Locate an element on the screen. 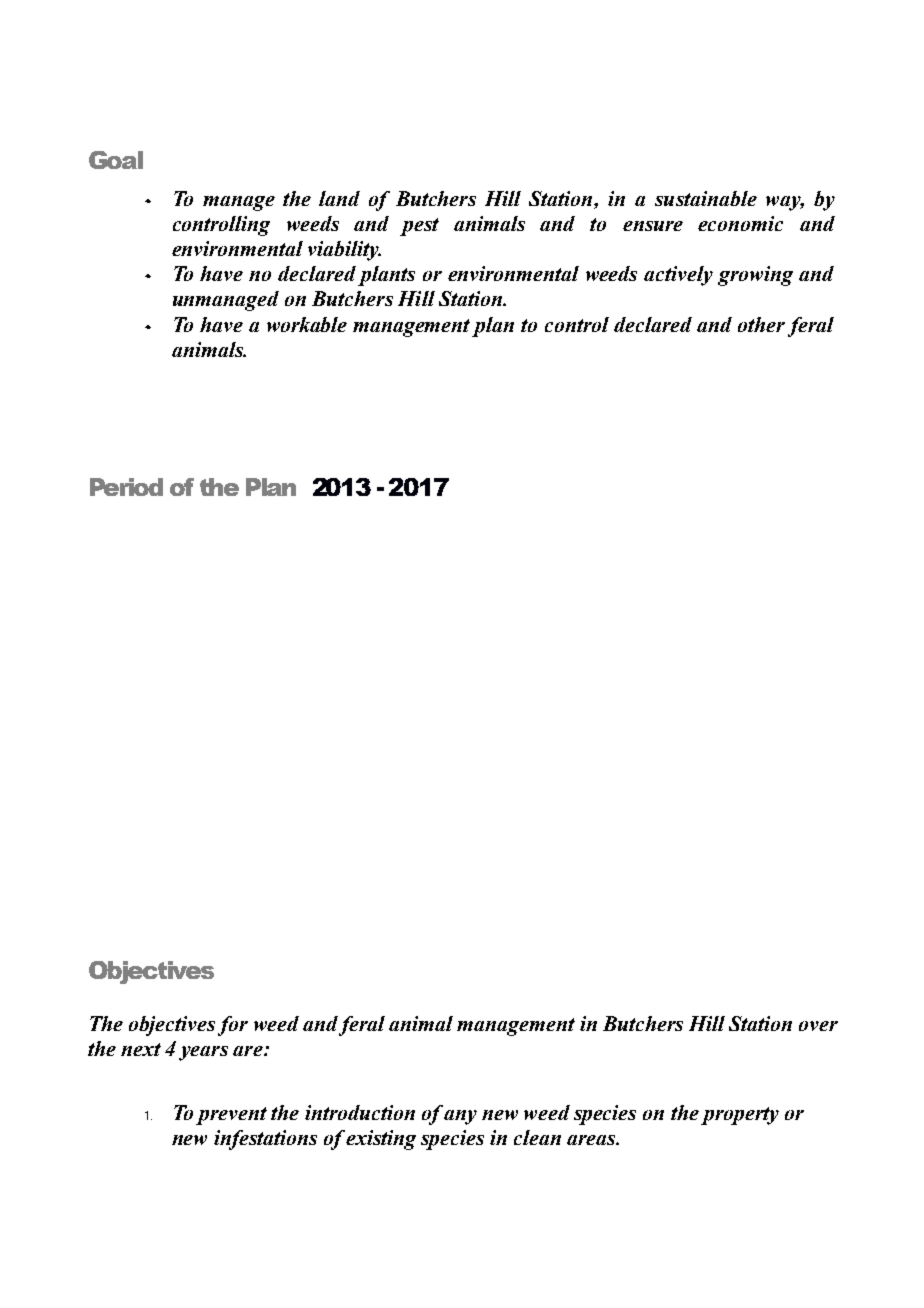  for is located at coordinates (233, 1026).
